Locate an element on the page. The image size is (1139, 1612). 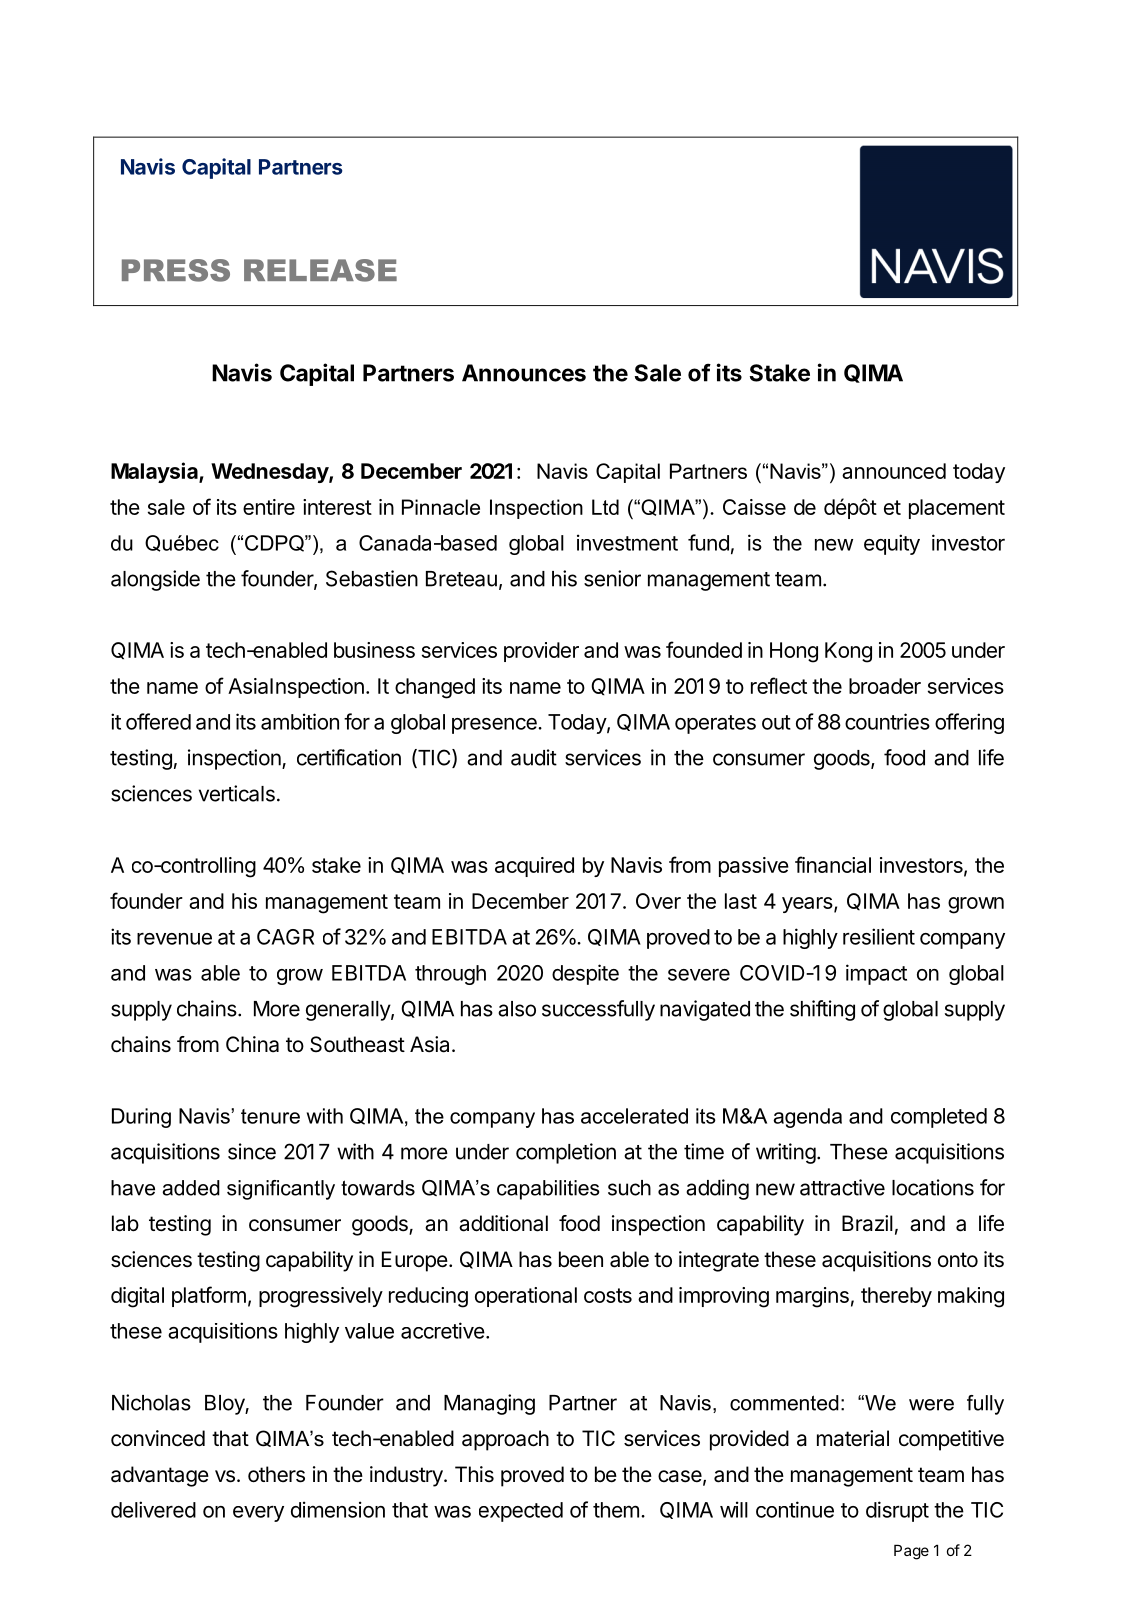
every is located at coordinates (258, 1514).
